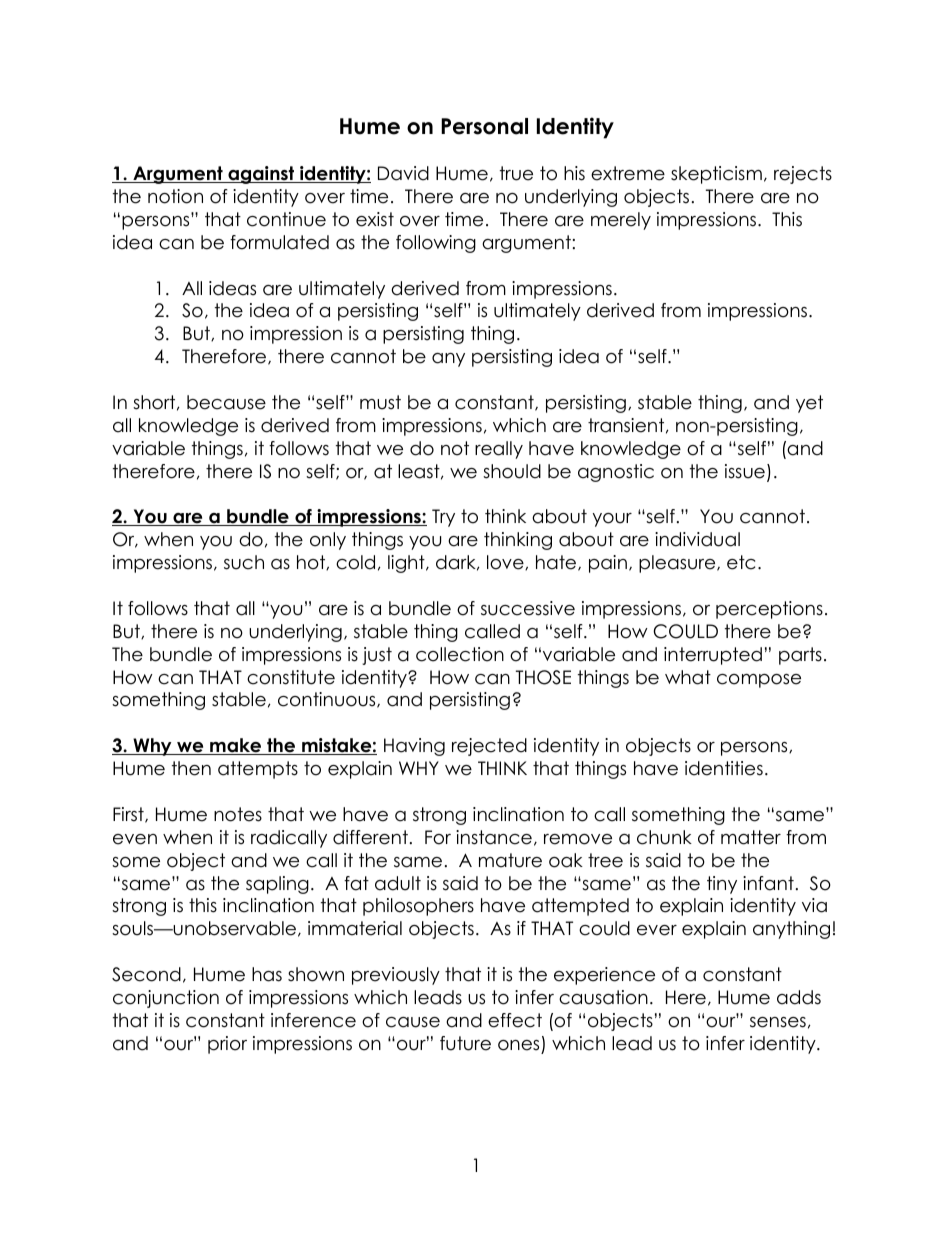 The image size is (952, 1233). I want to click on issue, so click(745, 471).
